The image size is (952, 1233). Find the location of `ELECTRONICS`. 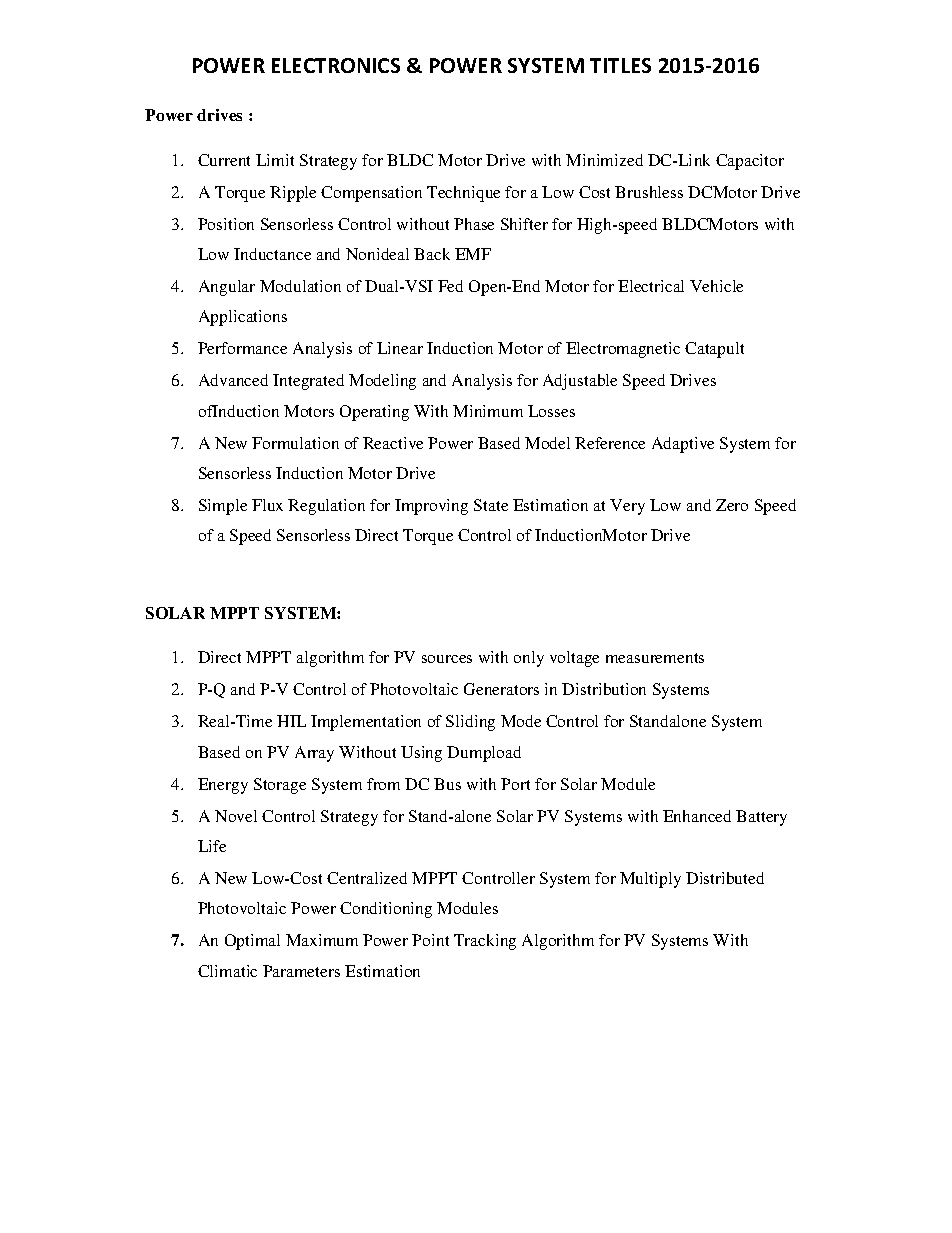

ELECTRONICS is located at coordinates (336, 65).
